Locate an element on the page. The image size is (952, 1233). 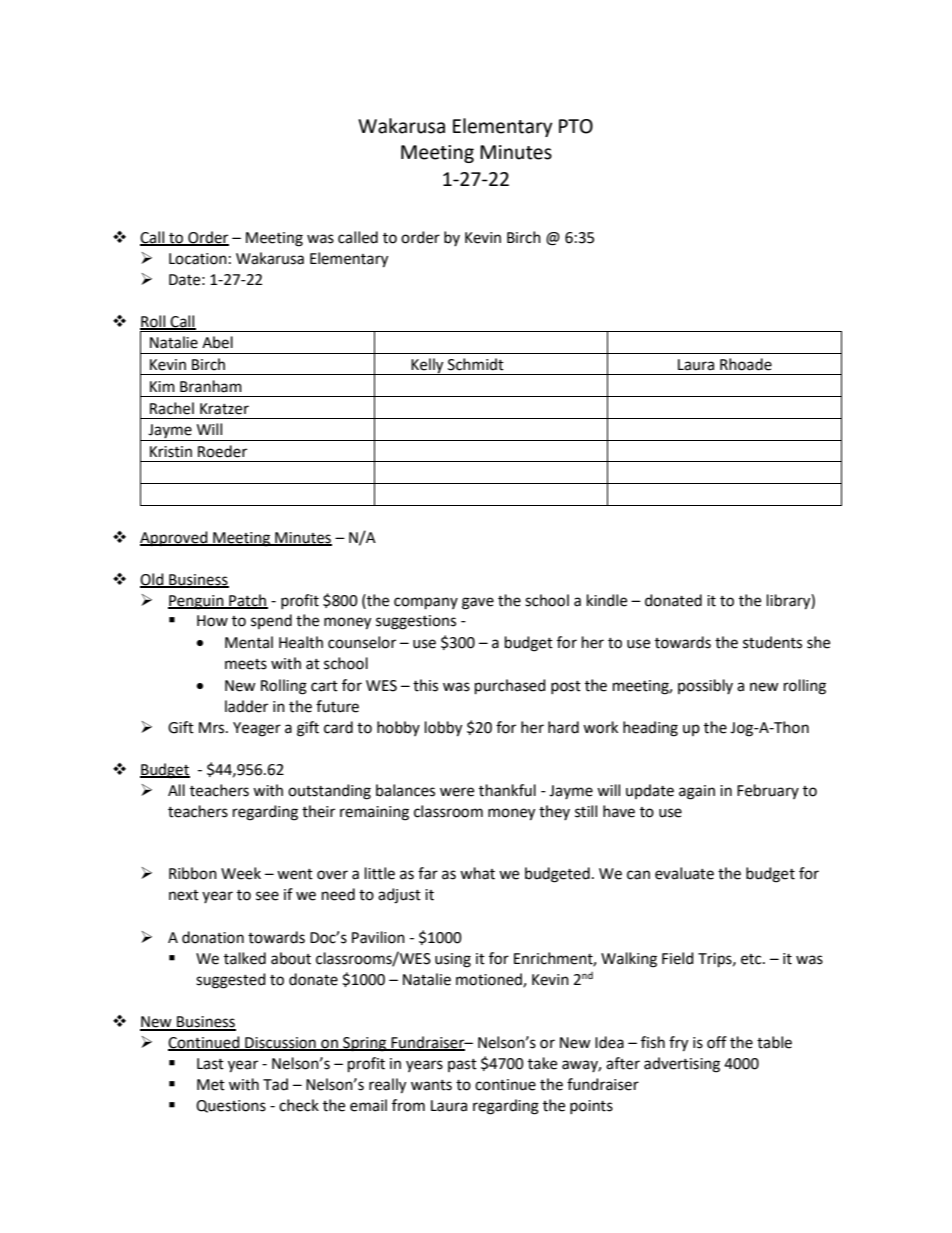
students is located at coordinates (772, 642).
